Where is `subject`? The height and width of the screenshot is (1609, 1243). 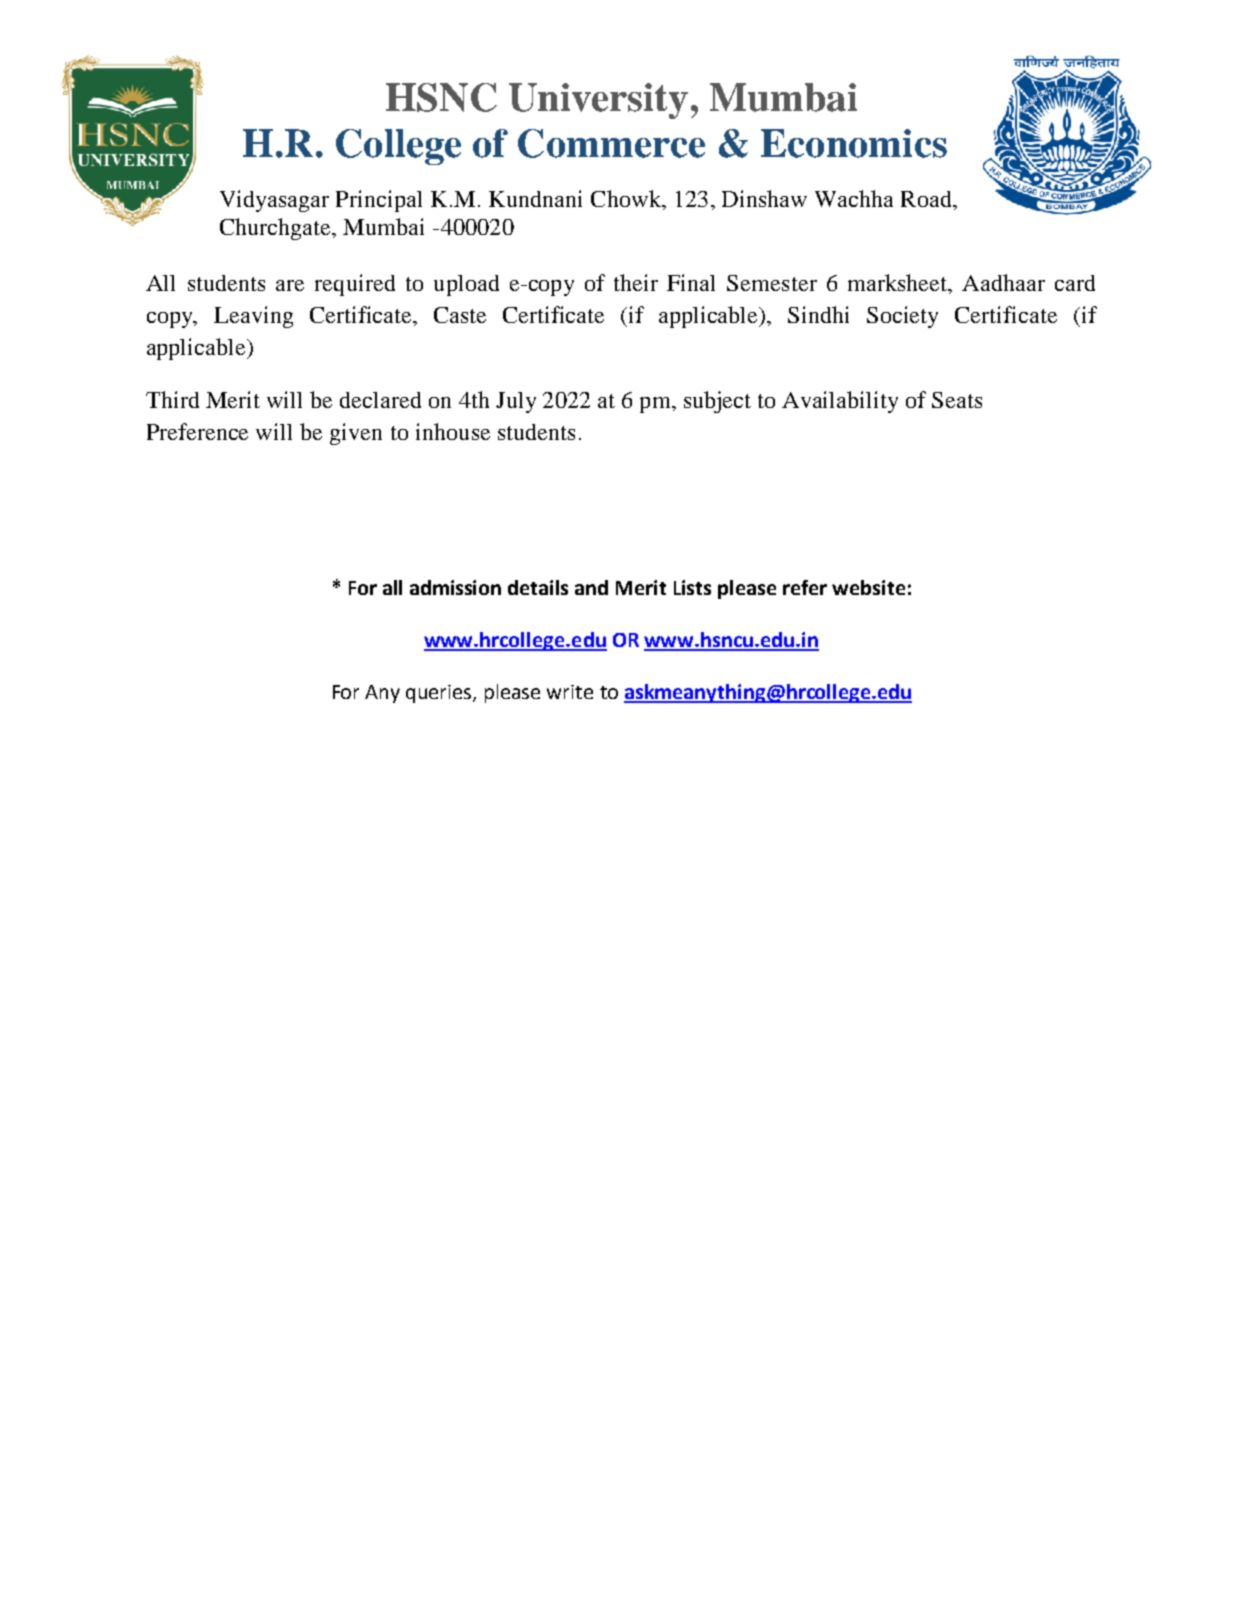 subject is located at coordinates (717, 402).
